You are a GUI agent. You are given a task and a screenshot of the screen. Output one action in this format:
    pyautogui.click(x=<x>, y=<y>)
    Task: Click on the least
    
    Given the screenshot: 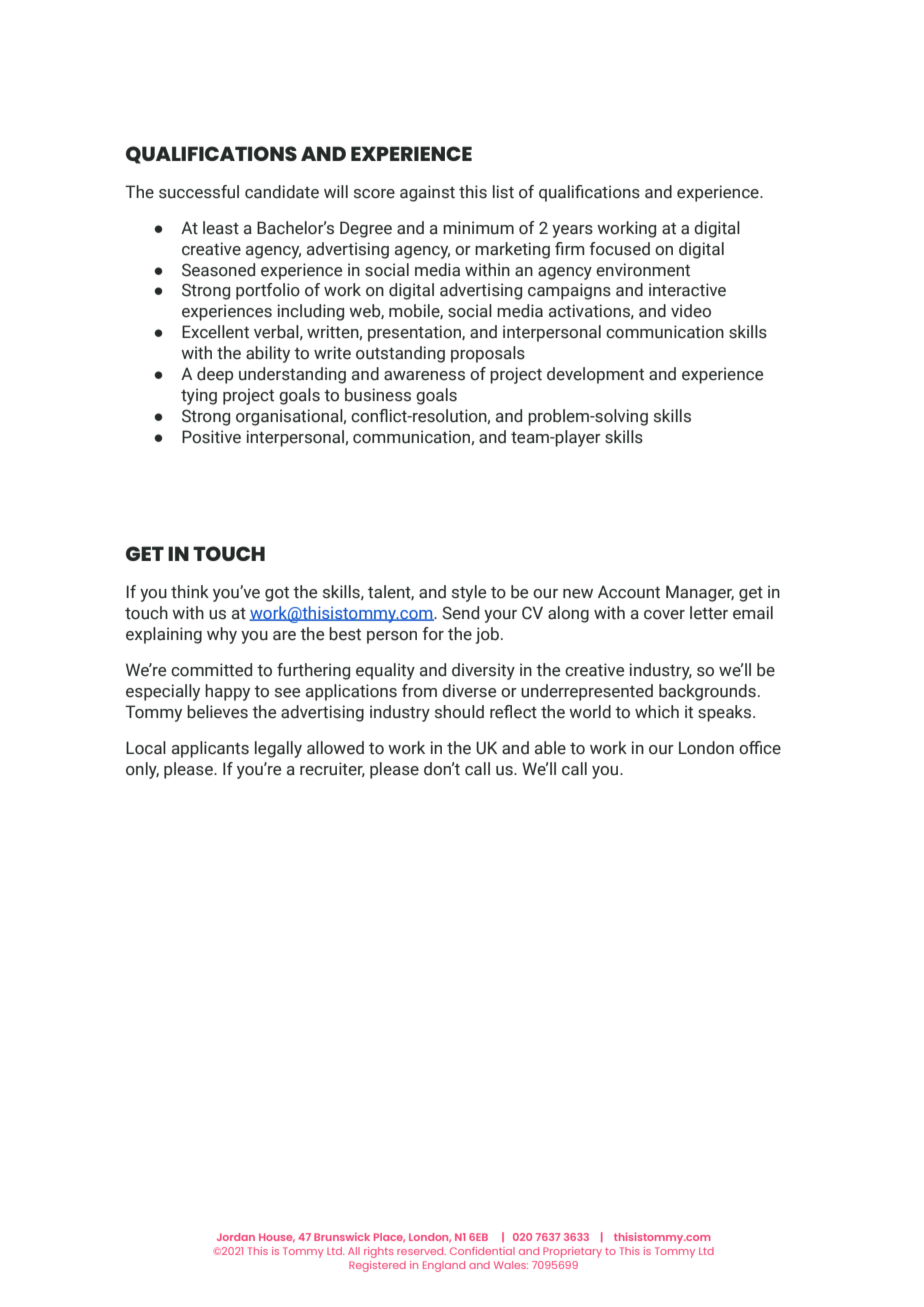 What is the action you would take?
    pyautogui.click(x=221, y=228)
